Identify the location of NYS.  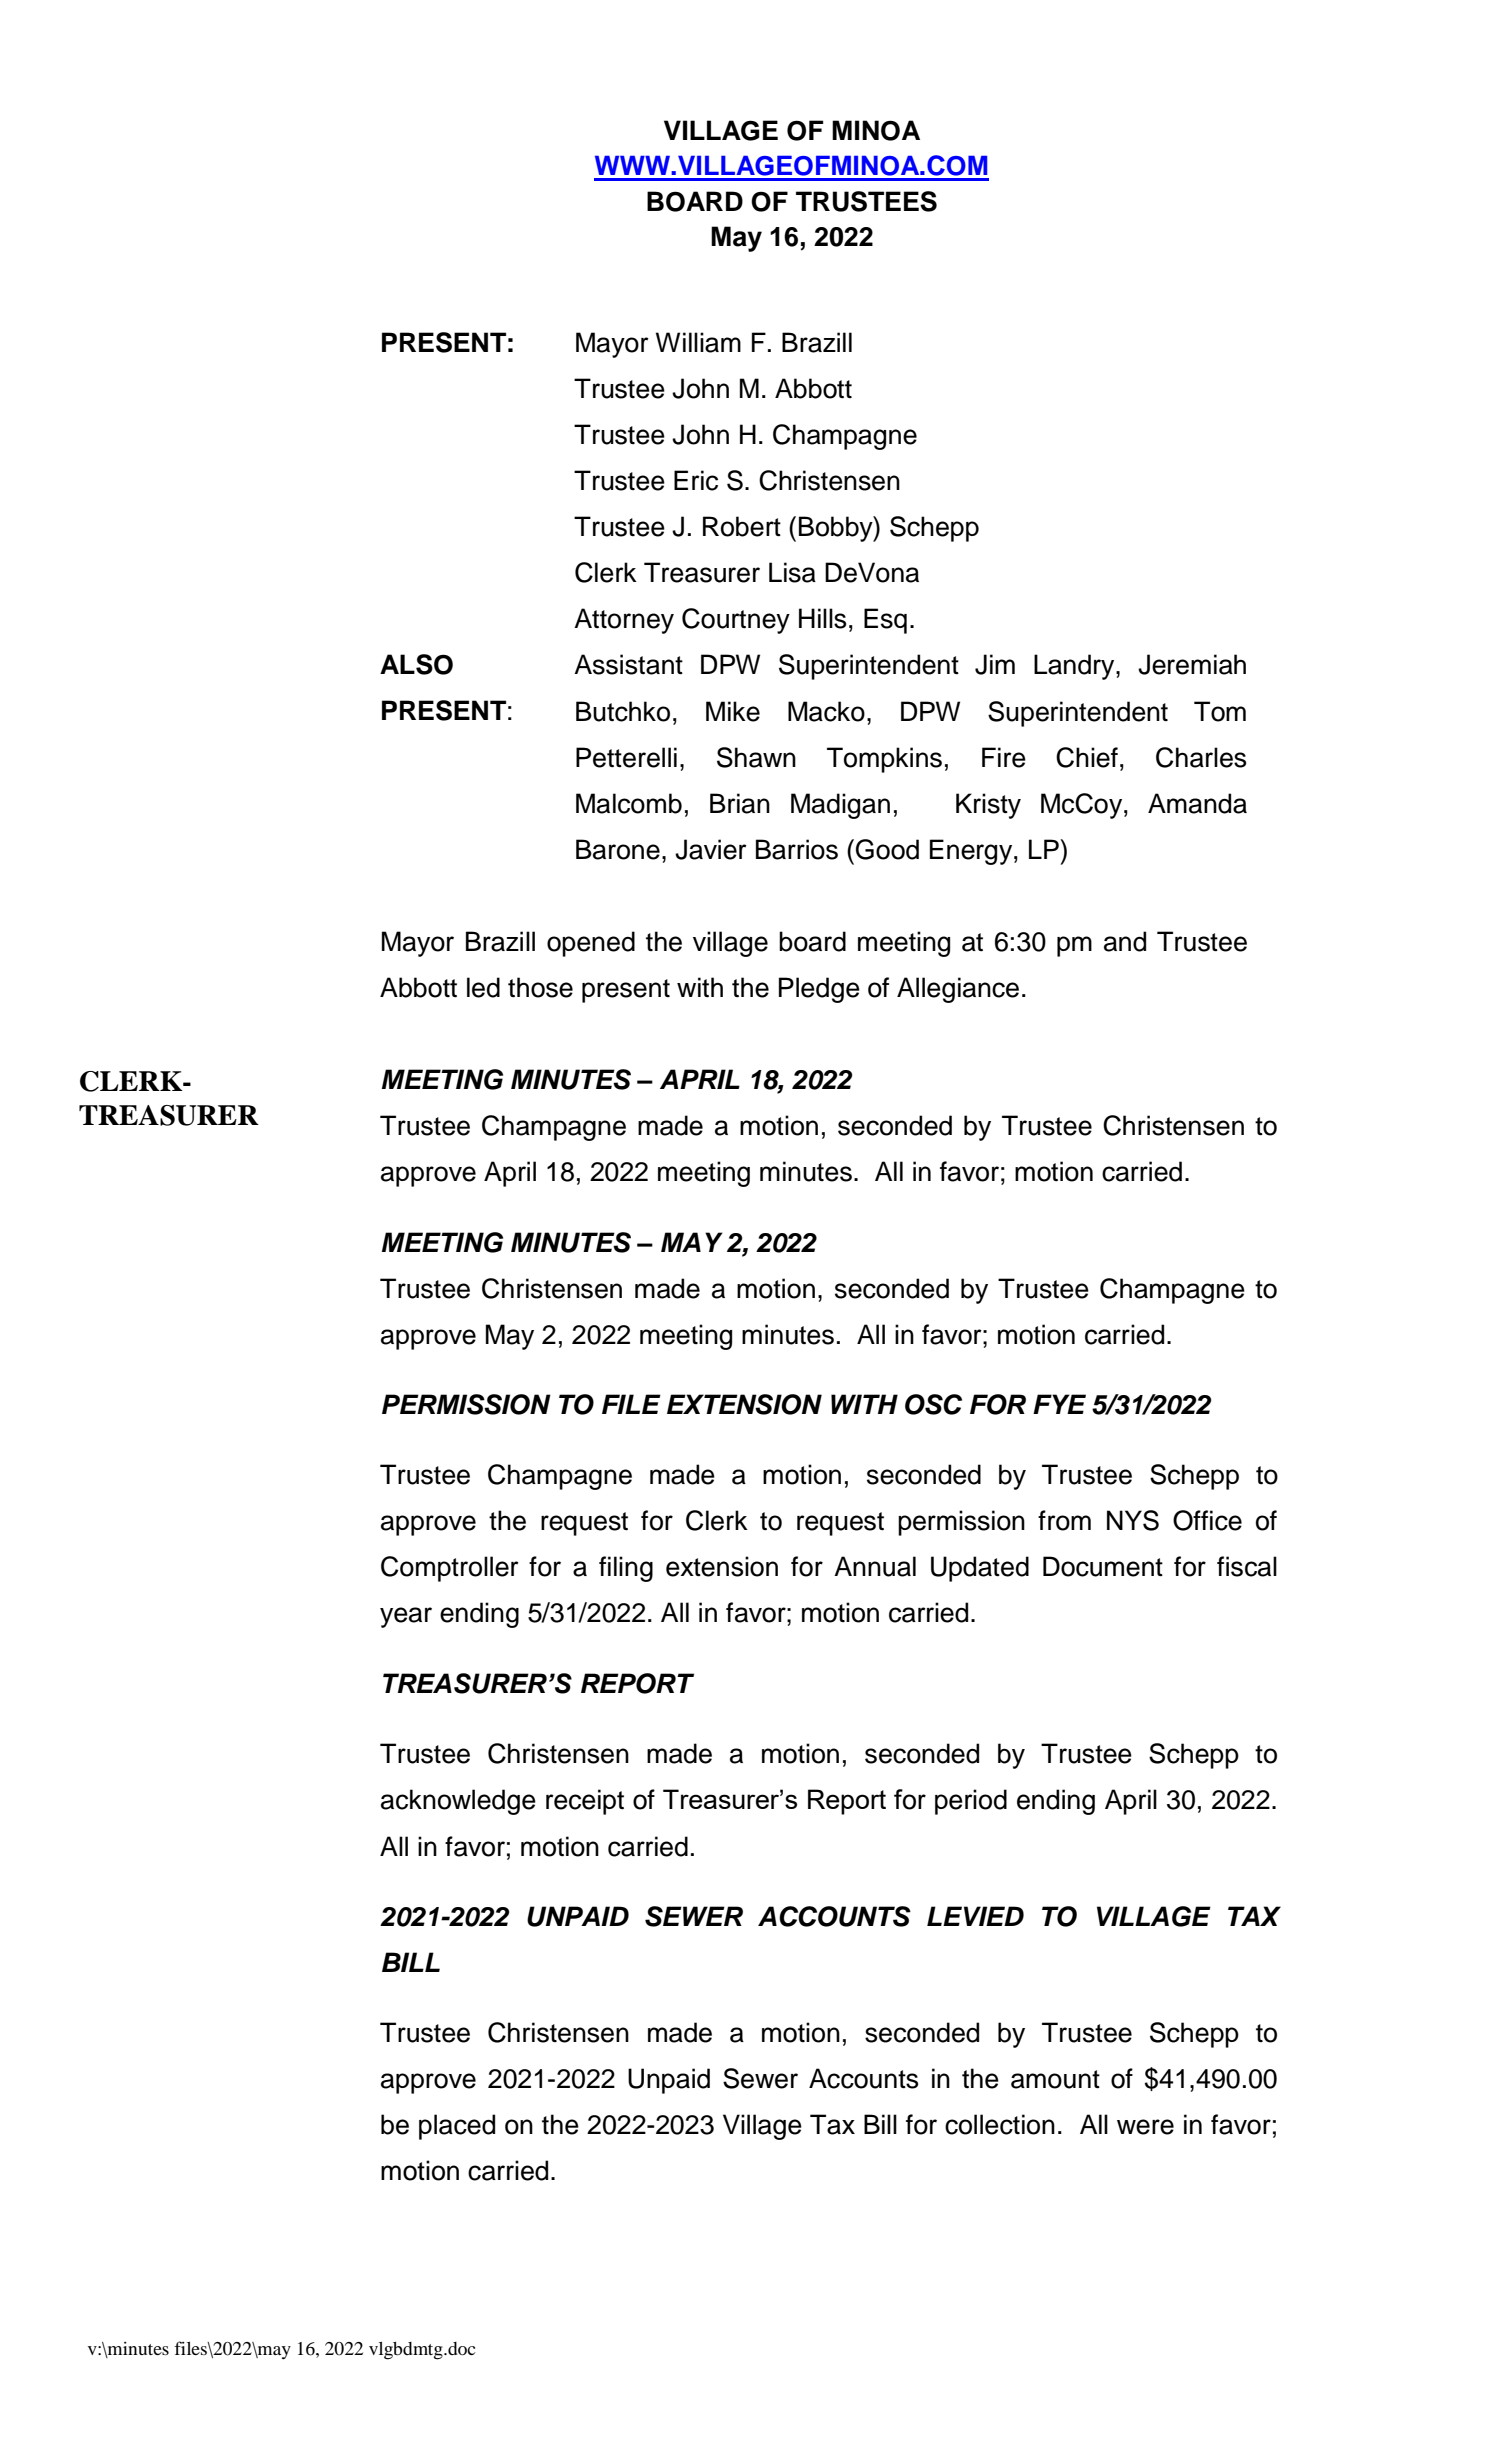
(1133, 1520).
